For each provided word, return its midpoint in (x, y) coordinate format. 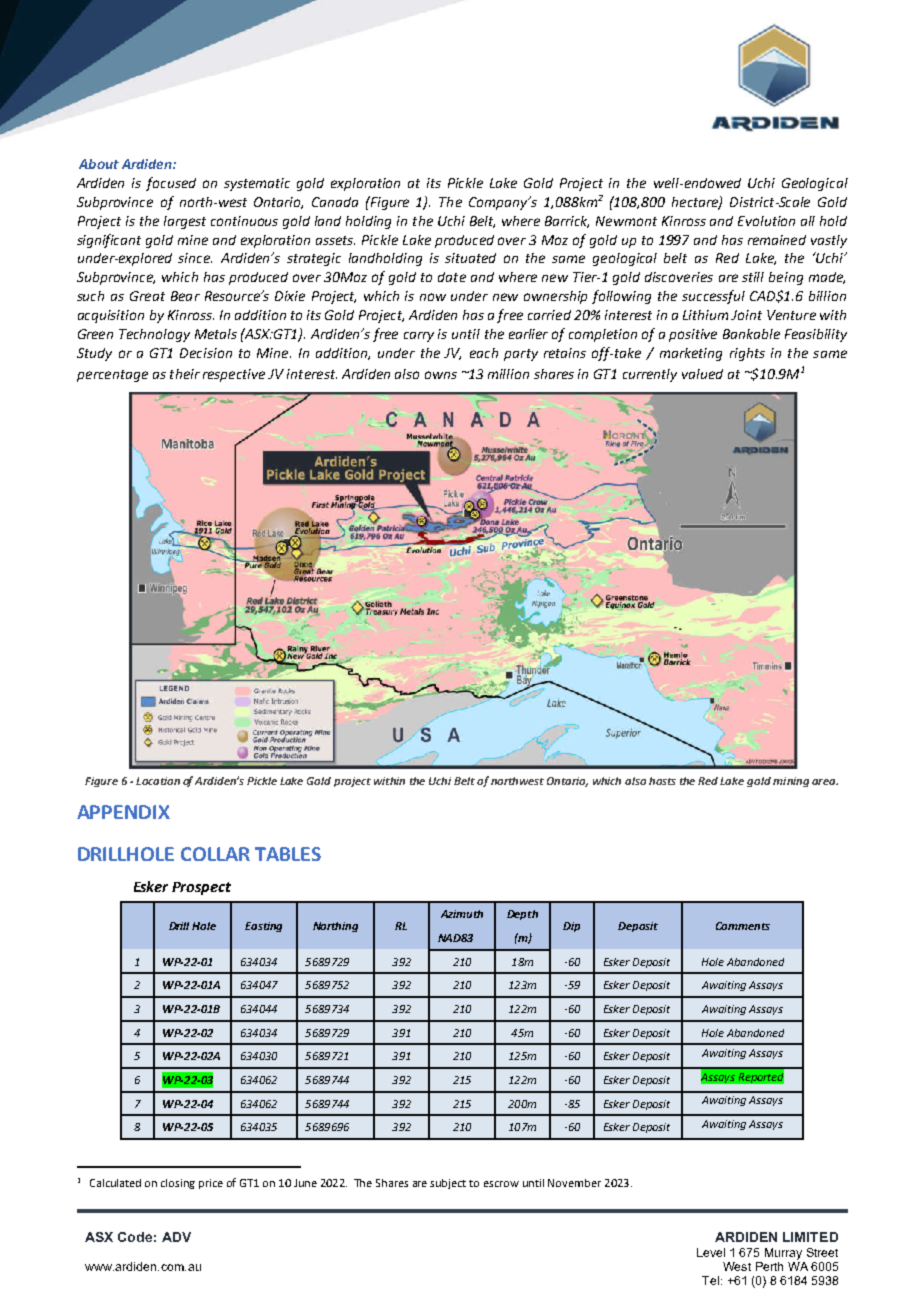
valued (702, 374)
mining (791, 782)
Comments (743, 926)
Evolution (766, 221)
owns (441, 375)
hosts (662, 781)
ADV (176, 1237)
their (185, 374)
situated (470, 258)
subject (448, 1184)
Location (158, 781)
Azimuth (462, 914)
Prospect (201, 888)
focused (171, 184)
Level (711, 1252)
